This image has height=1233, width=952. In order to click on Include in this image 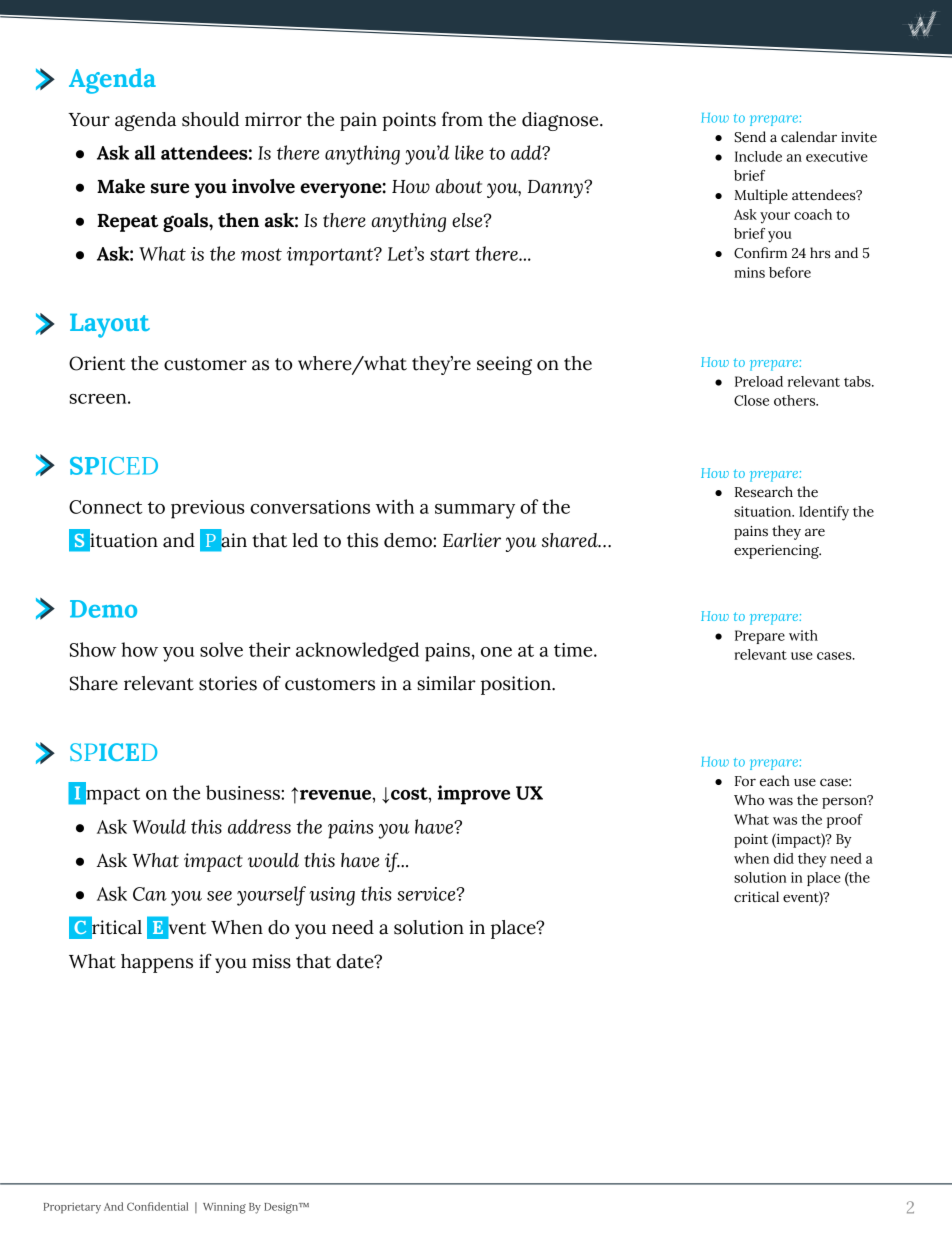, I will do `click(758, 156)`.
